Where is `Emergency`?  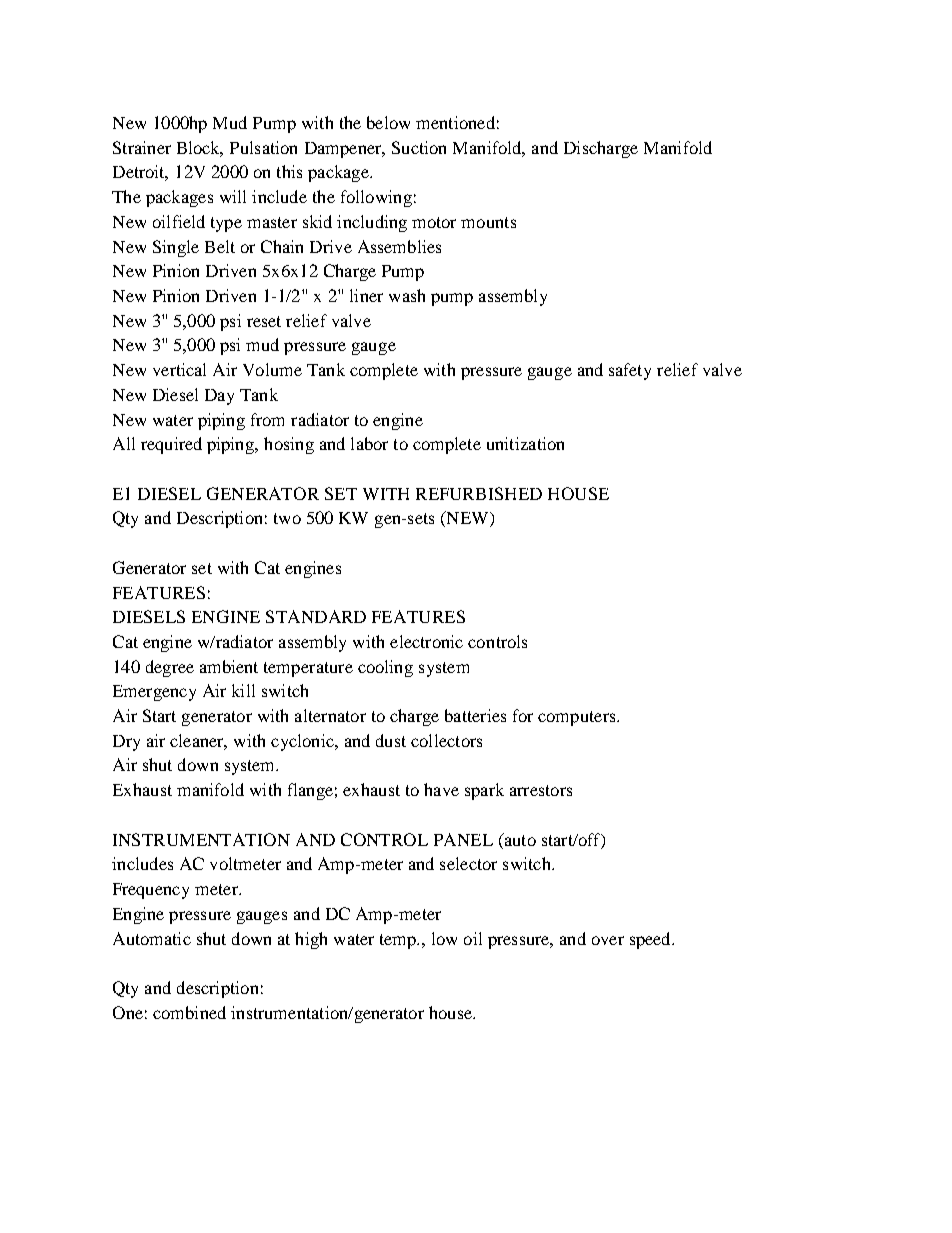 Emergency is located at coordinates (154, 693).
